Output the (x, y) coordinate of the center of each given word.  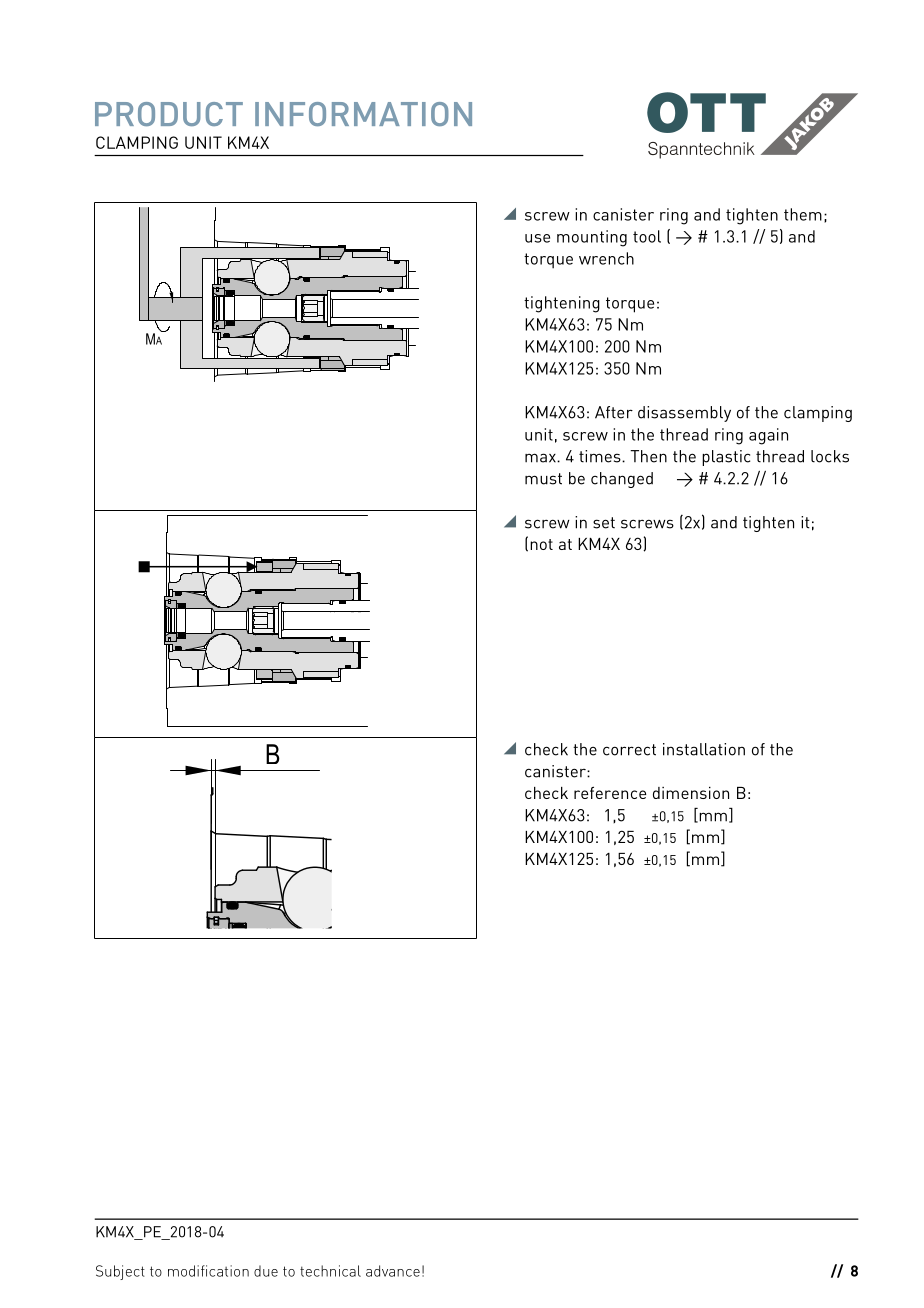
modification (208, 1271)
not (541, 544)
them (803, 214)
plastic (726, 458)
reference (610, 792)
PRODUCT (169, 114)
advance (393, 1271)
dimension (691, 793)
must (543, 479)
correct (629, 750)
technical (330, 1271)
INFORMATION (363, 114)
